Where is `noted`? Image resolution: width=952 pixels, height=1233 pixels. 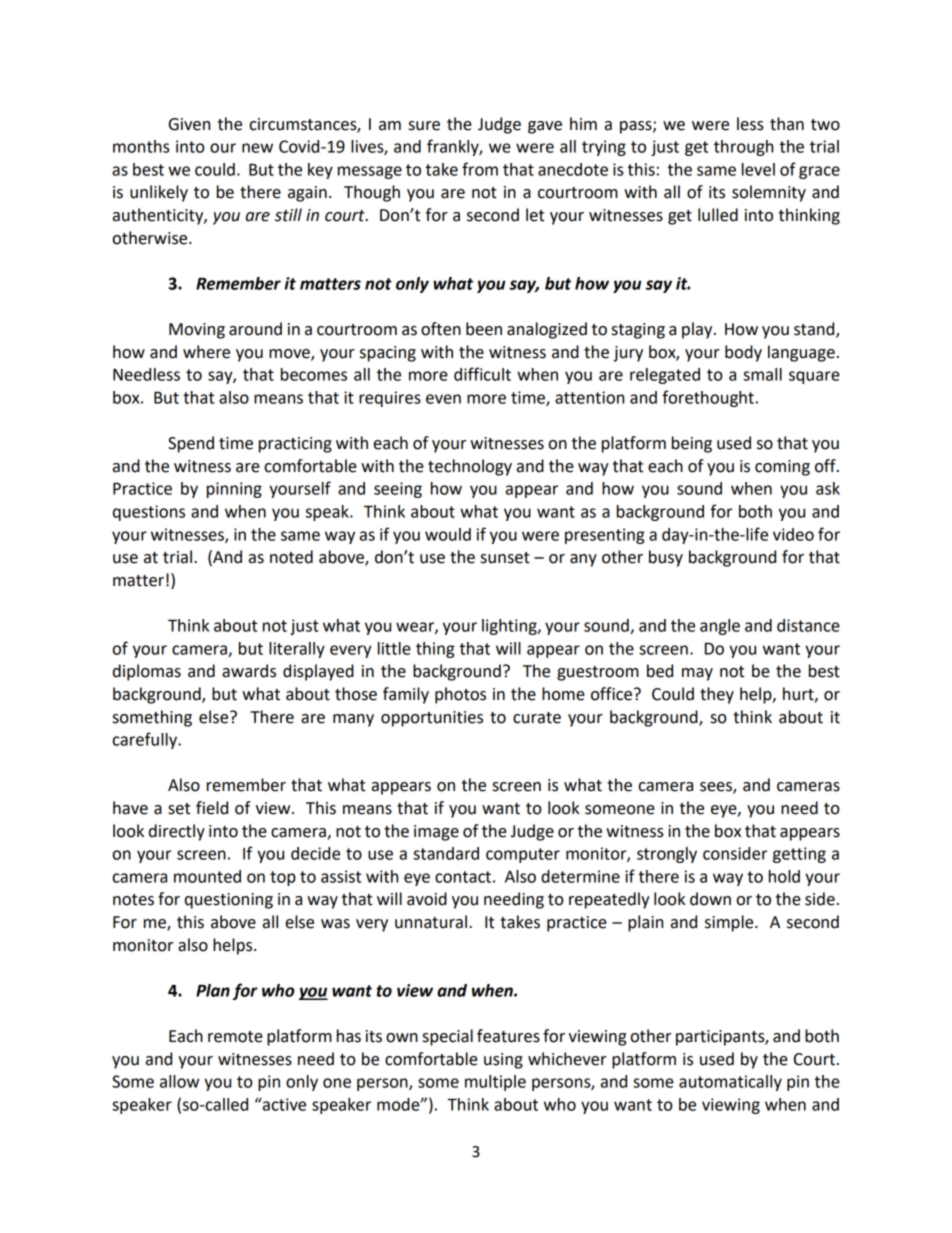 noted is located at coordinates (291, 557).
